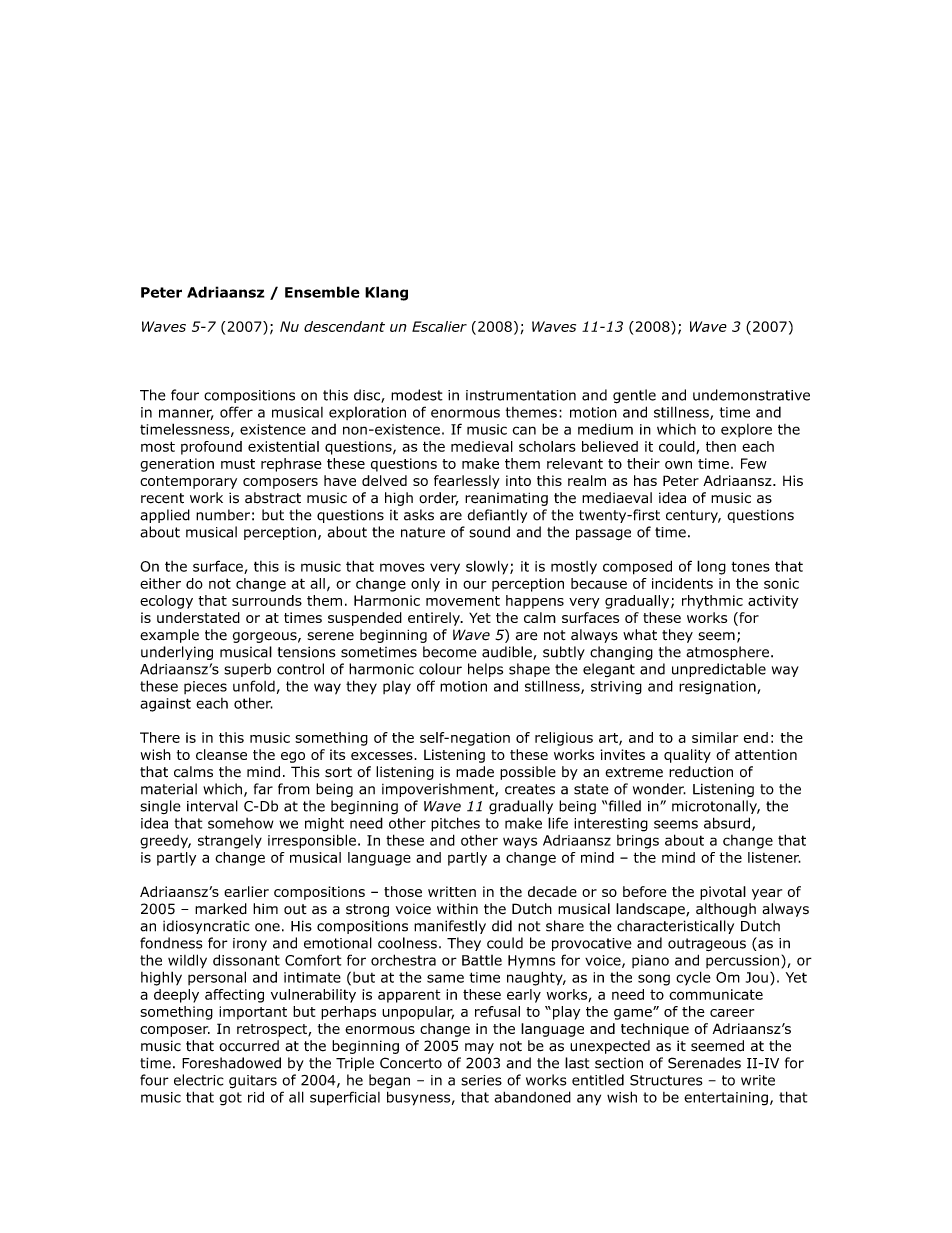  I want to click on helps, so click(485, 670).
